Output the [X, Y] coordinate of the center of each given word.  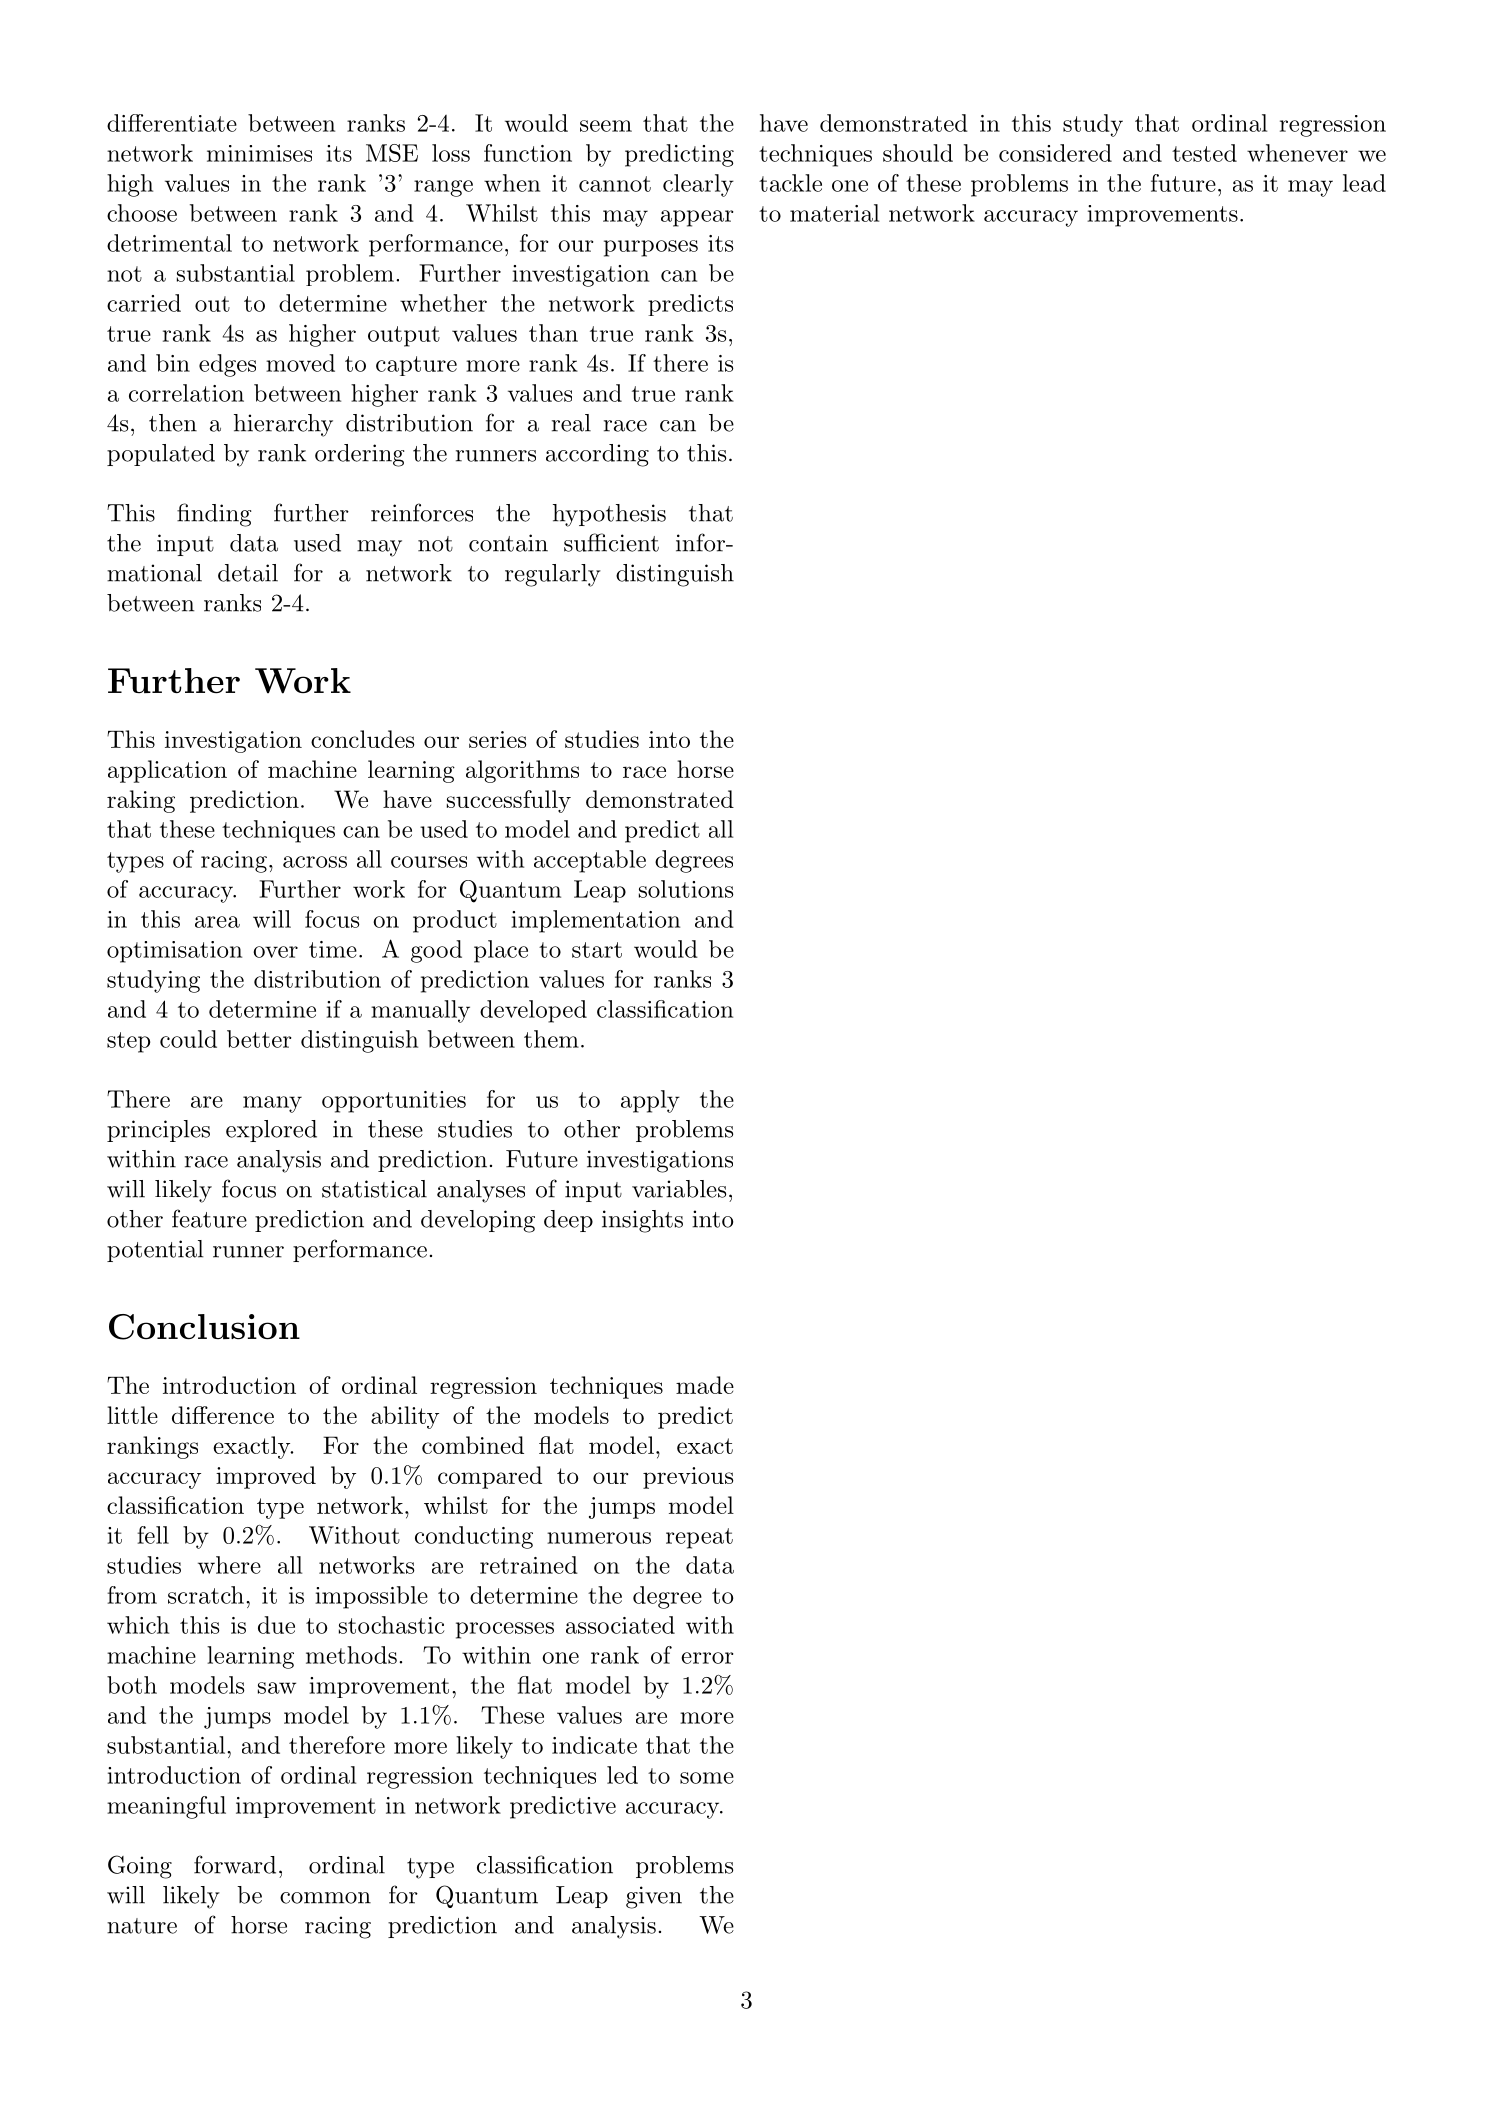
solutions [686, 889]
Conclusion [204, 1327]
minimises [259, 153]
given [654, 1897]
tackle [790, 183]
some [707, 1778]
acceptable [590, 861]
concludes [362, 739]
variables [679, 1189]
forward [235, 1864]
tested [1204, 153]
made [705, 1385]
